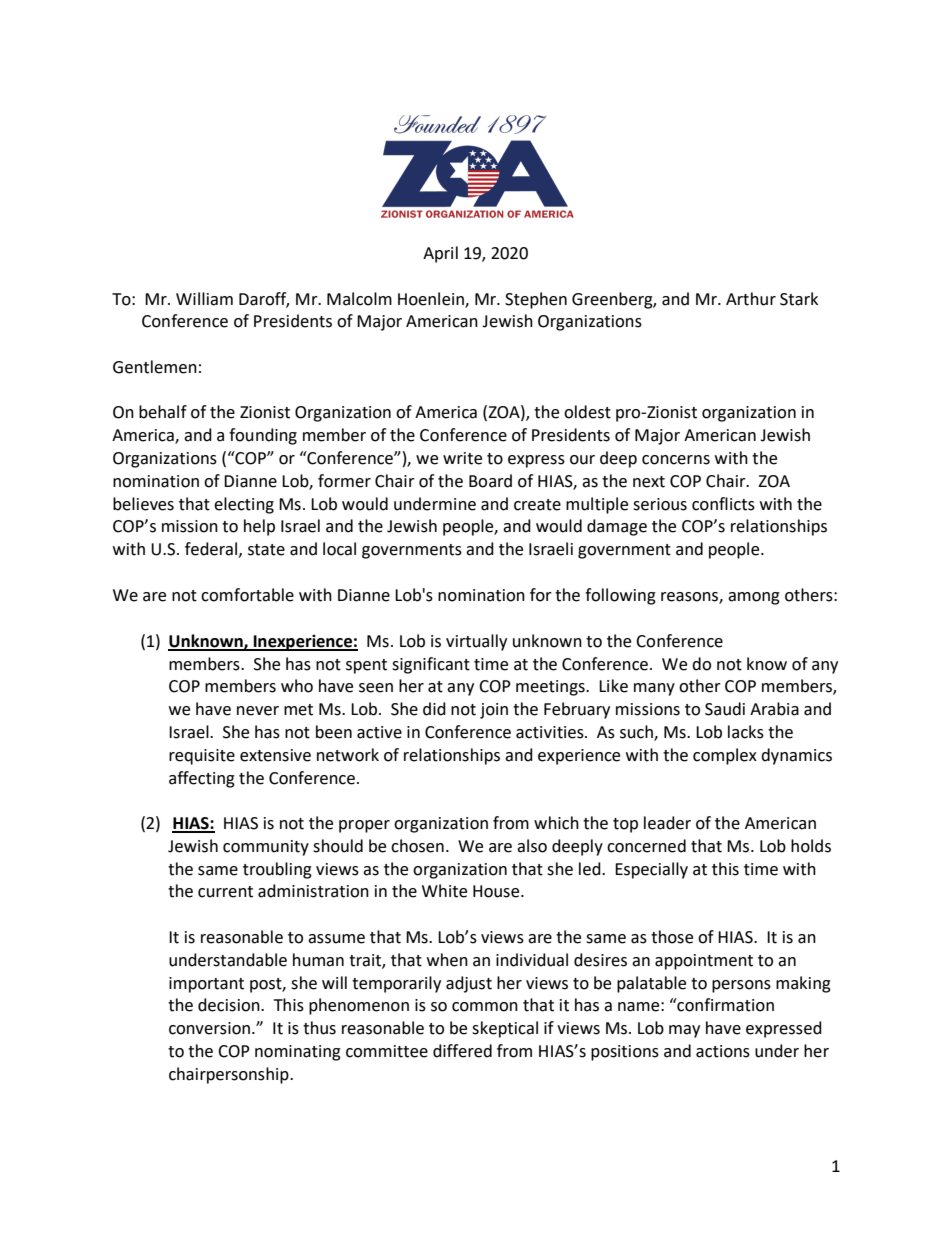 The height and width of the page is (1233, 952). I want to click on April, so click(440, 254).
